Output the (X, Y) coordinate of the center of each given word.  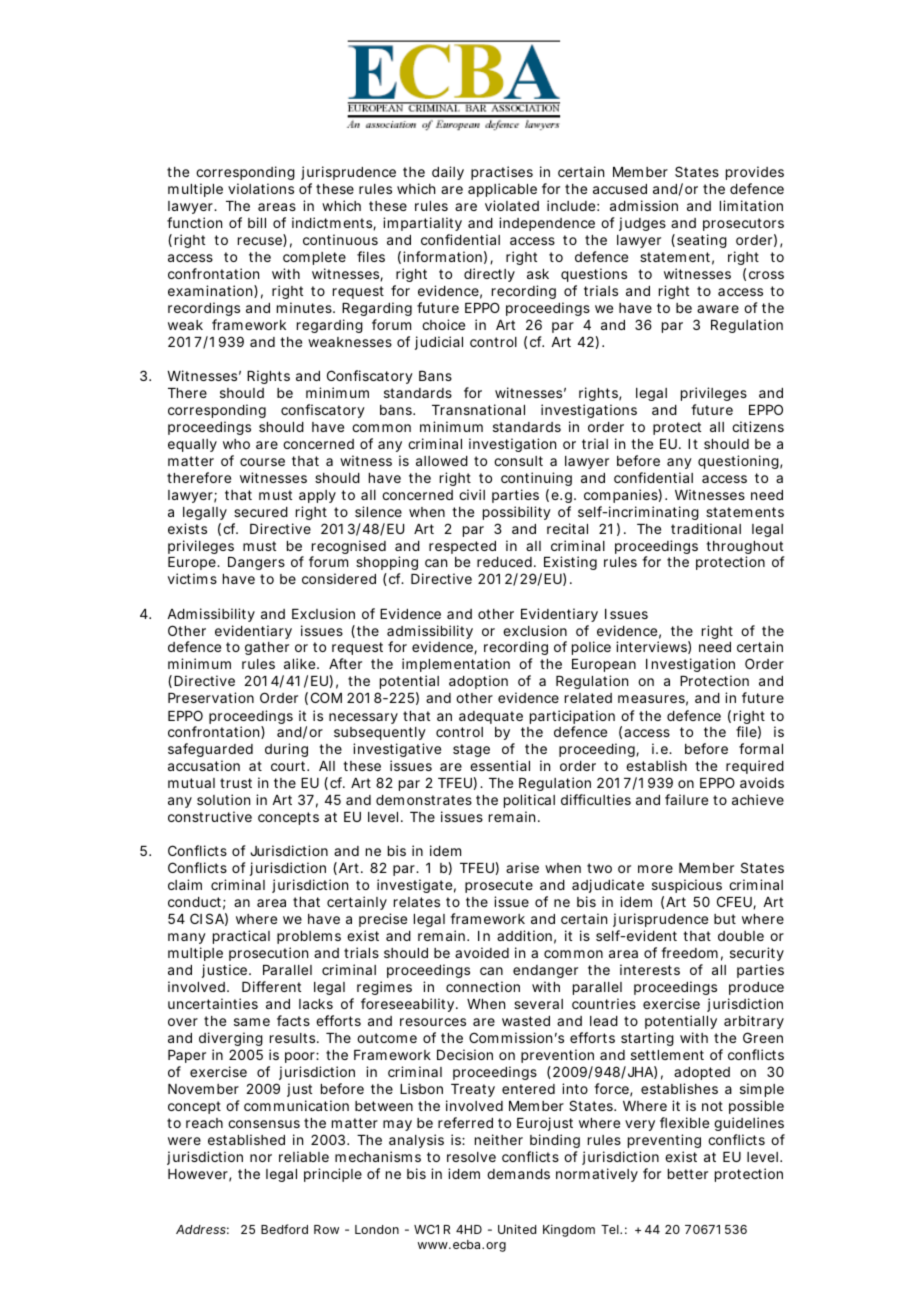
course (262, 462)
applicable (502, 190)
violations (261, 188)
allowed (442, 461)
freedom (689, 952)
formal (761, 748)
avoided (482, 952)
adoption (478, 682)
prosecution (268, 954)
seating (702, 241)
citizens (758, 426)
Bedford (284, 1229)
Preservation (211, 697)
